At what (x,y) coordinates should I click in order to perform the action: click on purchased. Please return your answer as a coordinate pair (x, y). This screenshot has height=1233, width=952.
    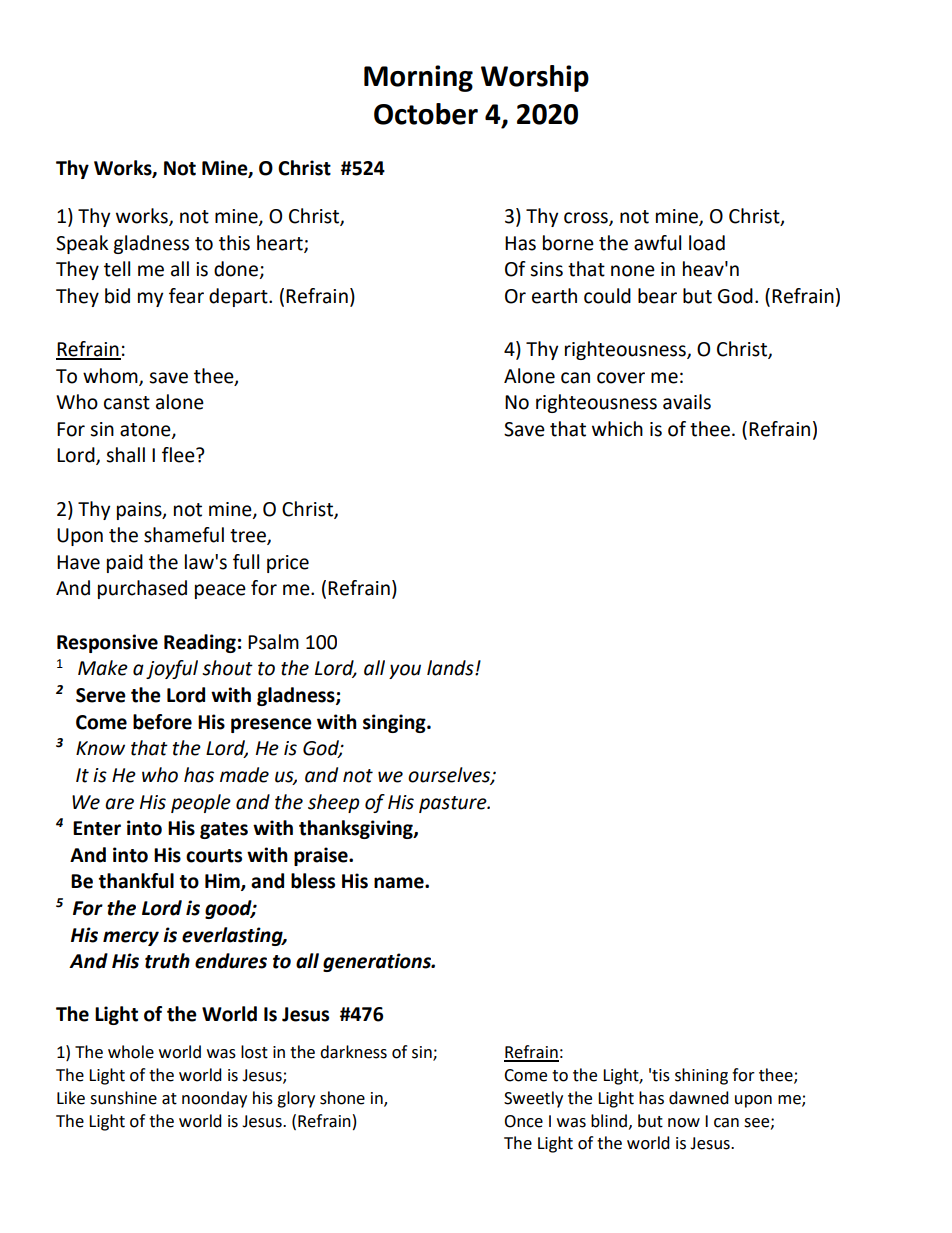
    Looking at the image, I should click on (142, 589).
